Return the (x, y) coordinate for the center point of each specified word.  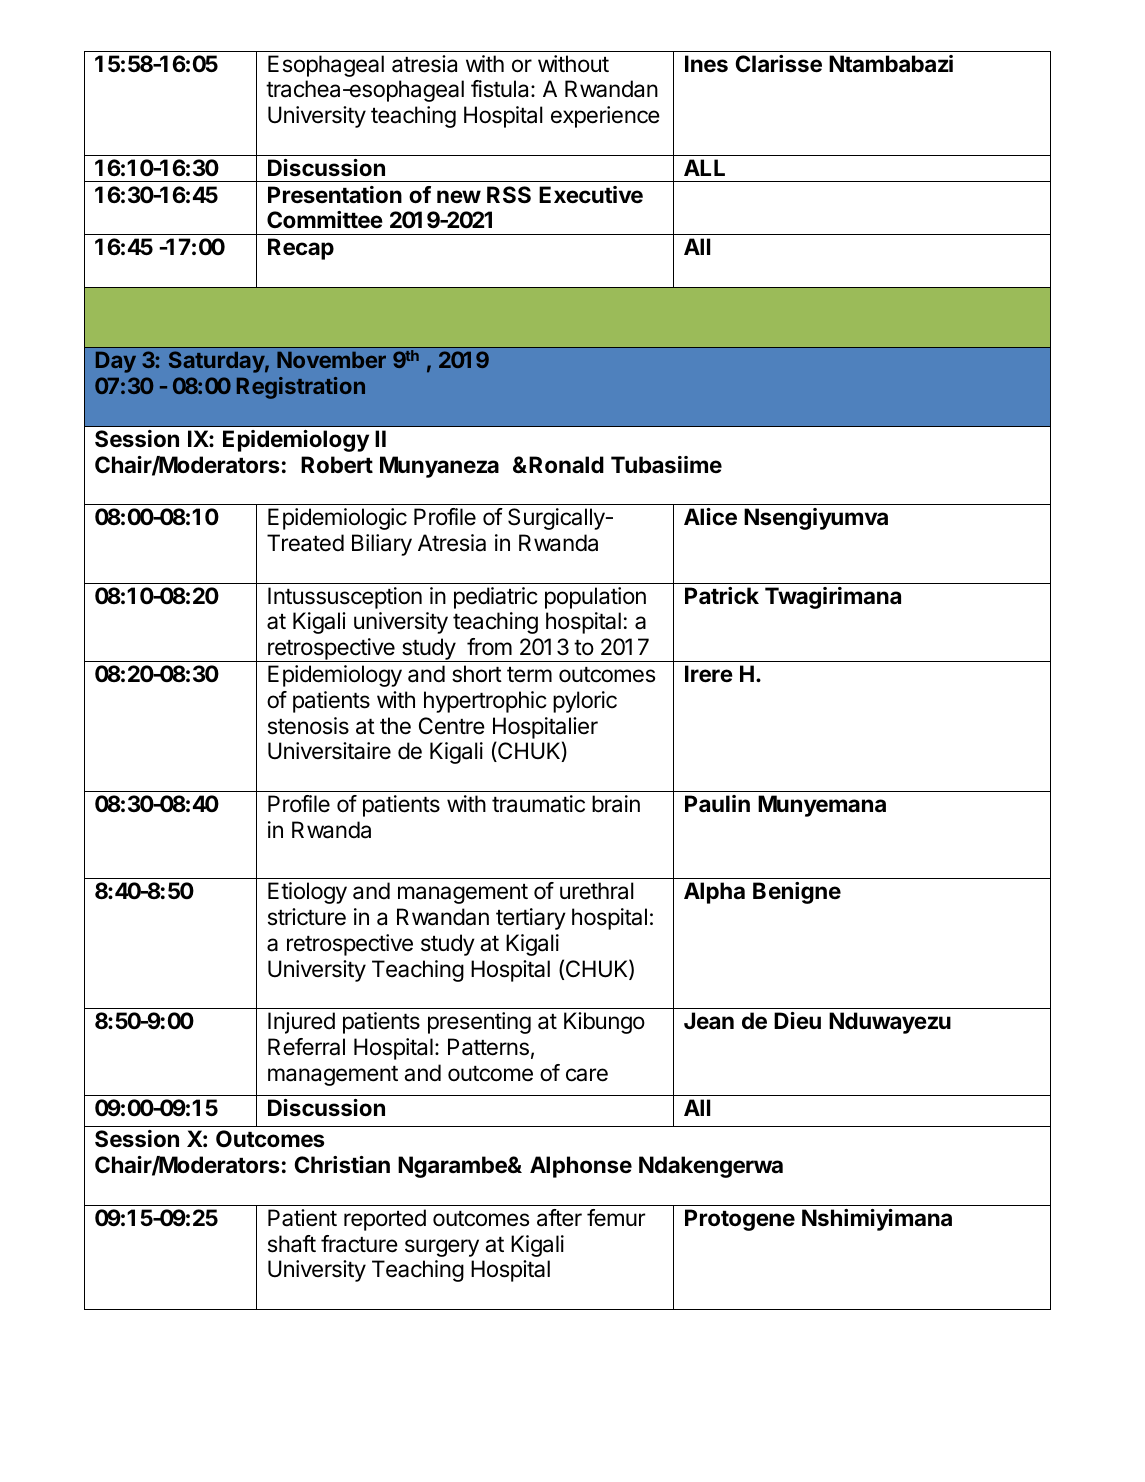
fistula (501, 89)
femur (616, 1218)
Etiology (307, 893)
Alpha (714, 893)
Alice (710, 517)
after (559, 1218)
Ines (706, 64)
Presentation (335, 195)
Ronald (566, 465)
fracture (359, 1244)
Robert (337, 465)
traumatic (538, 804)
